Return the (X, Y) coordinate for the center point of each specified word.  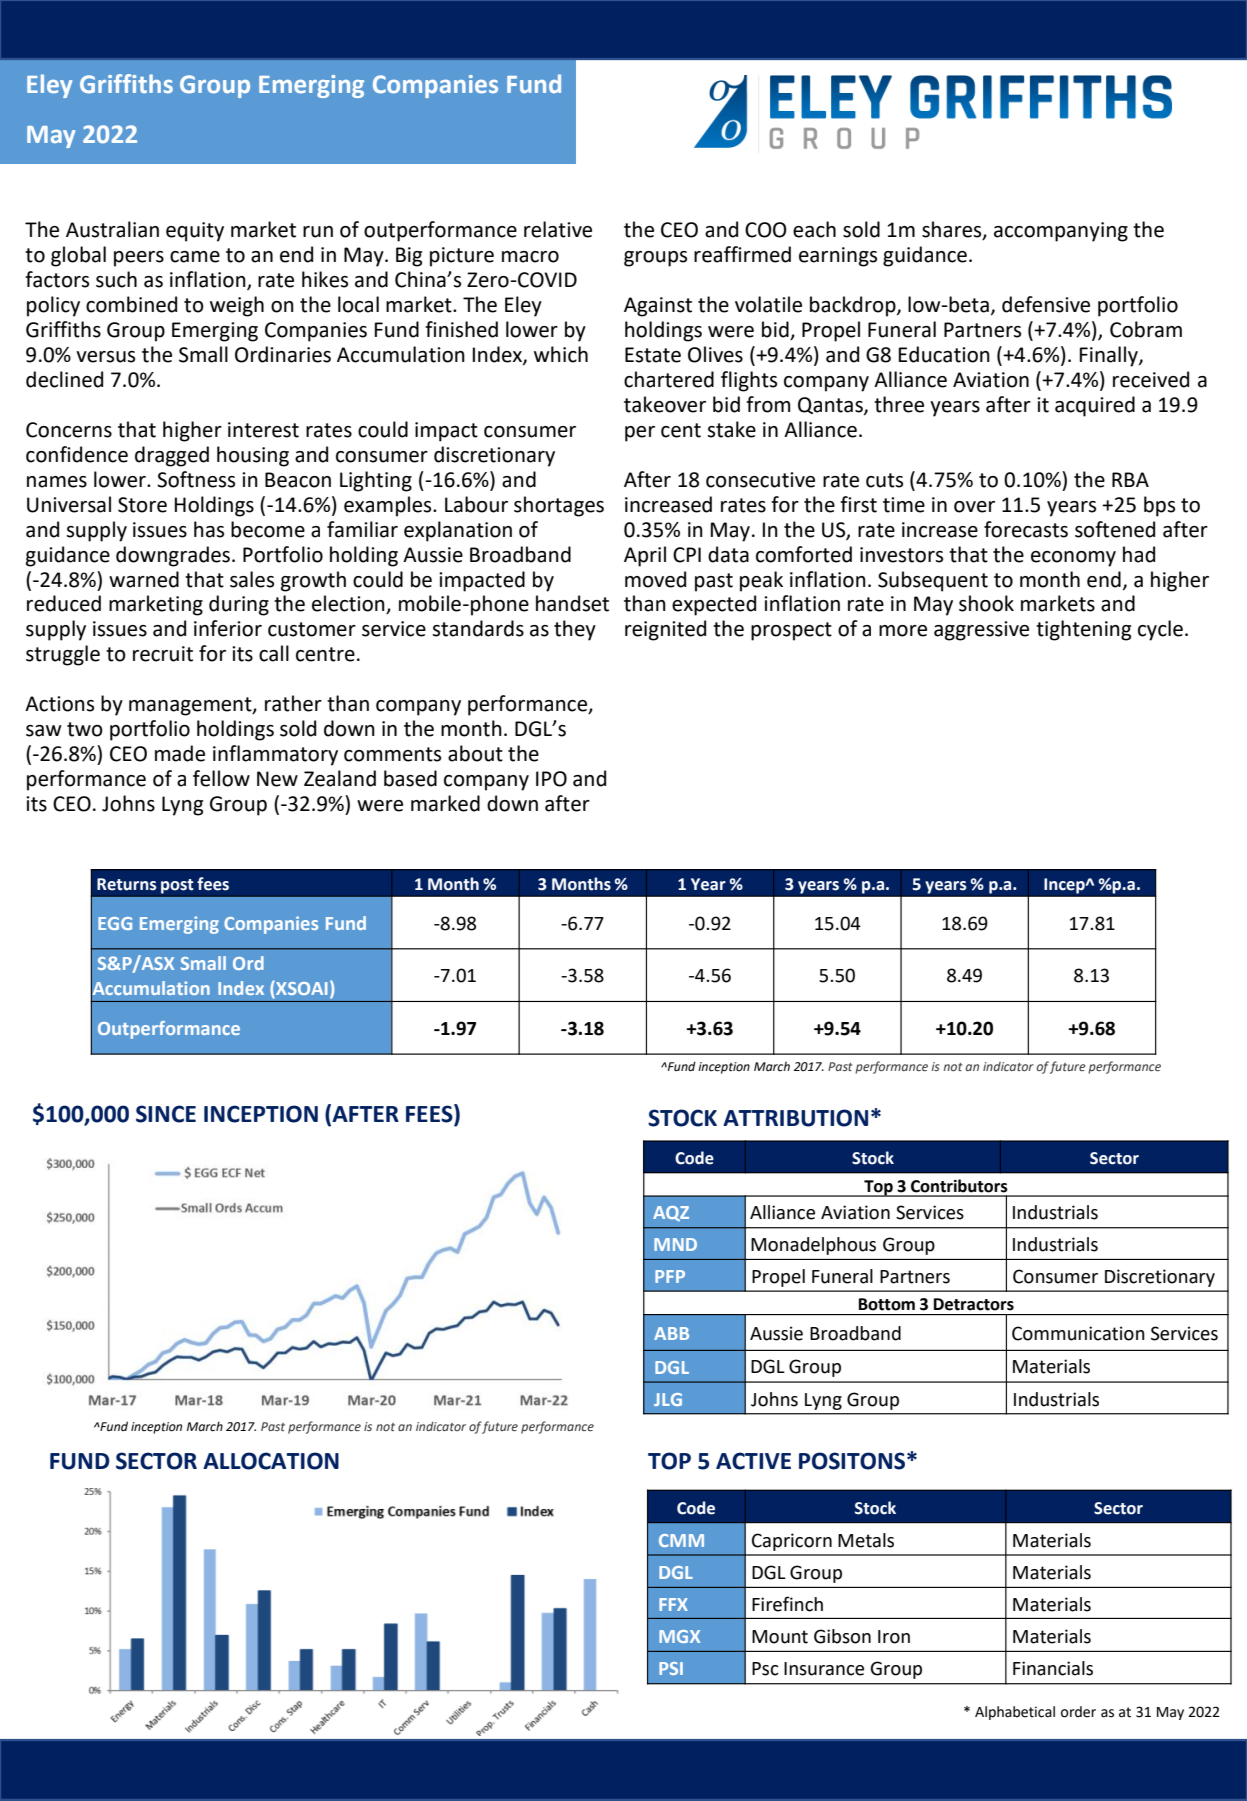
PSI (671, 1668)
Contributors (959, 1186)
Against (658, 307)
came (195, 257)
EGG (115, 923)
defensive (1046, 304)
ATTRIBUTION (795, 1118)
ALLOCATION (271, 1461)
